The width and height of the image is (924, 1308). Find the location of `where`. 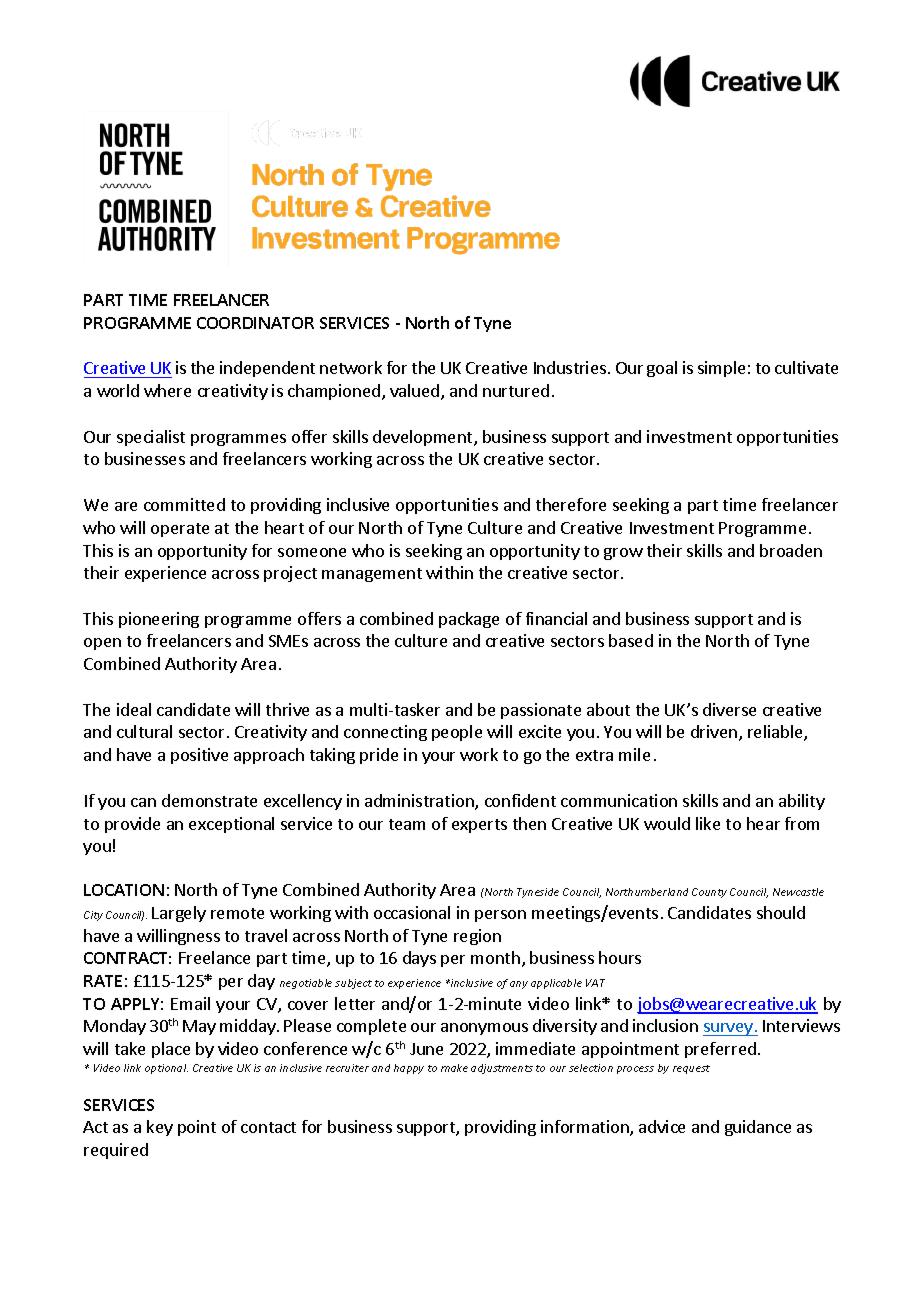

where is located at coordinates (167, 390).
